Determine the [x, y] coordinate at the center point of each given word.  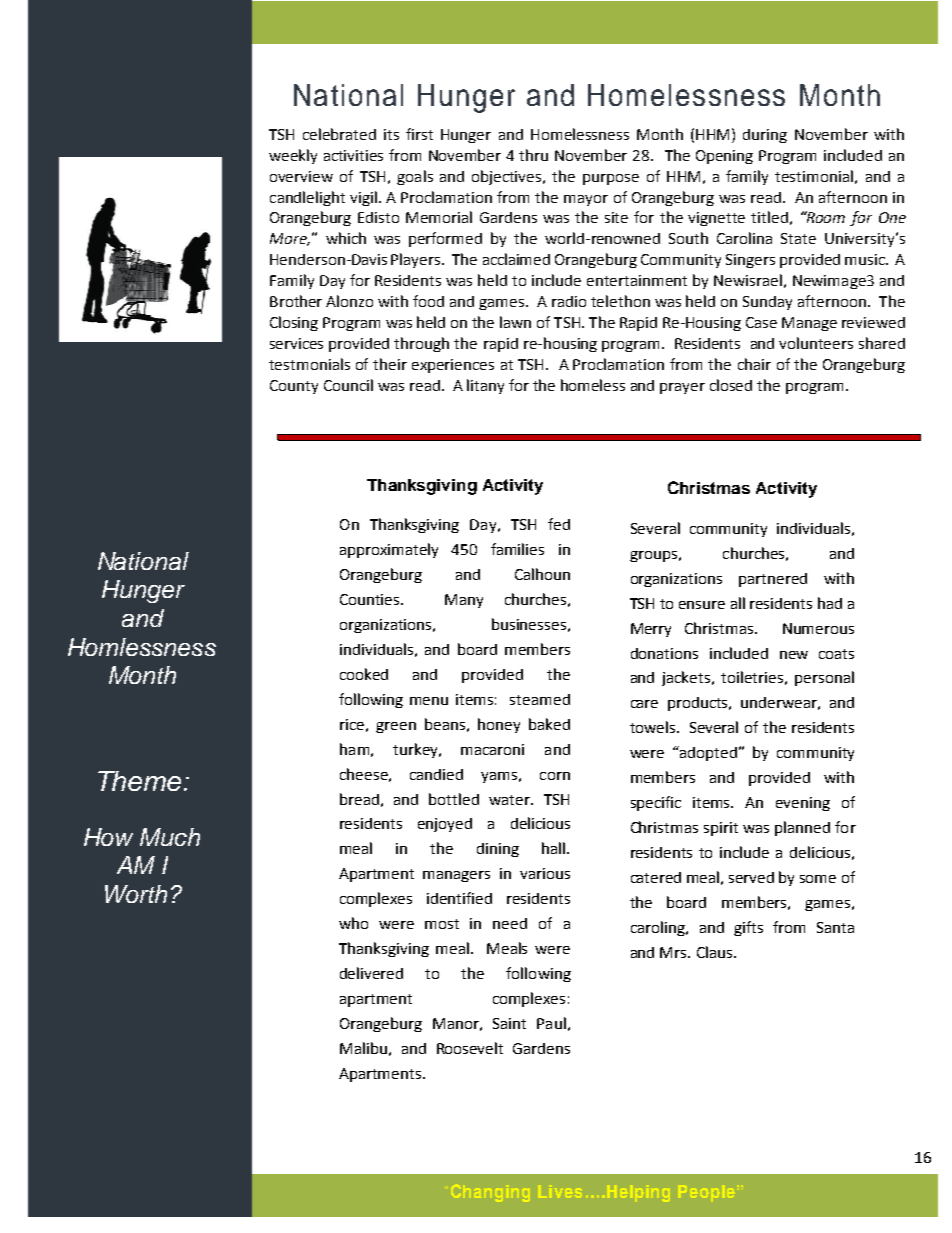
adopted [707, 753]
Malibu [363, 1048]
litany [485, 386]
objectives [508, 177]
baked [549, 724]
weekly [293, 156]
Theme [139, 781]
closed [731, 385]
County [294, 387]
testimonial [814, 176]
